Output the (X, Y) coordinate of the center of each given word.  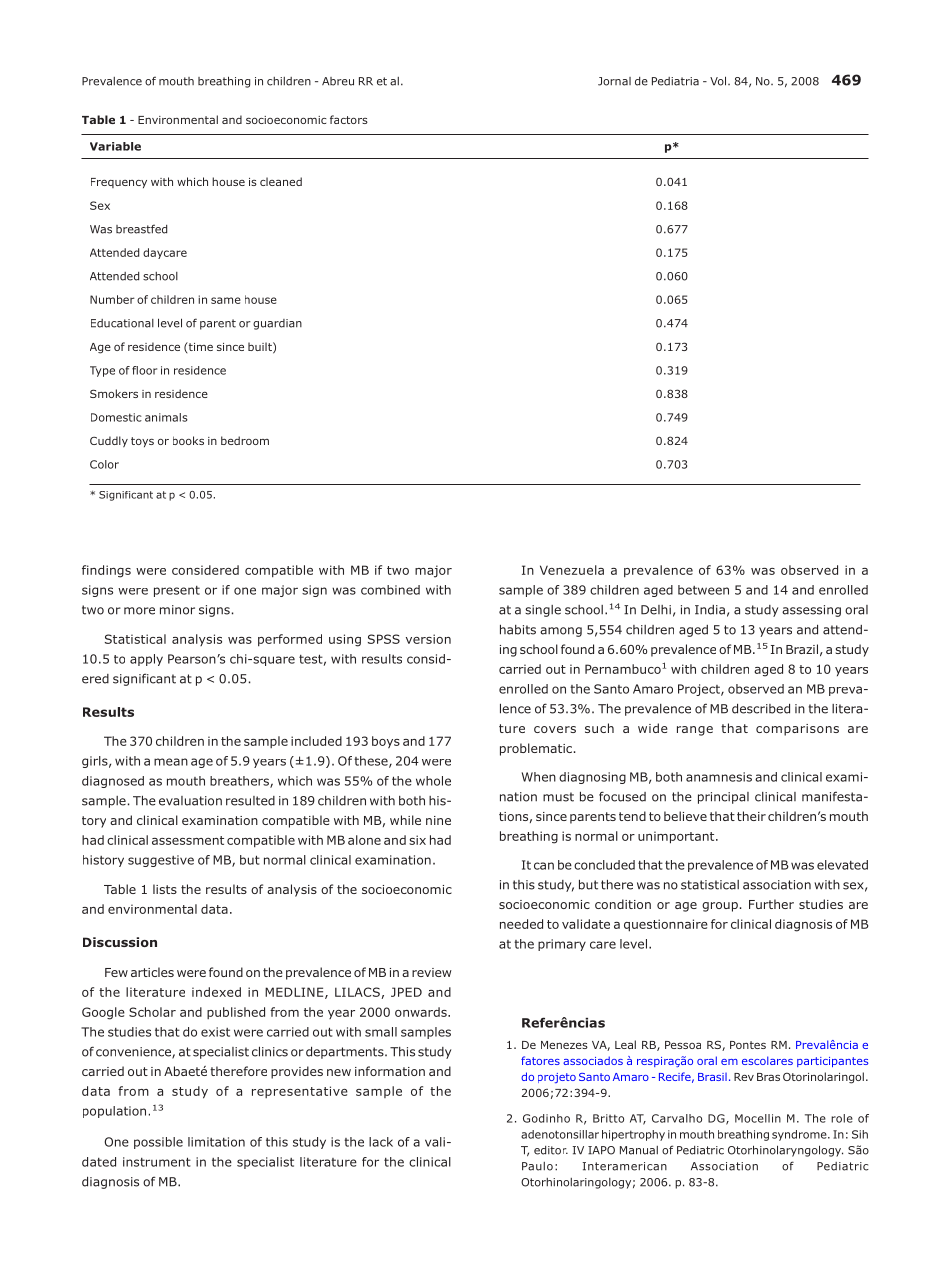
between (703, 590)
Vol (719, 81)
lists (165, 889)
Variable (115, 146)
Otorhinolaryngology (785, 1151)
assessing (811, 611)
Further (771, 904)
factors (349, 119)
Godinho (546, 1118)
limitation (216, 1142)
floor (144, 370)
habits (518, 629)
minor (177, 610)
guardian (277, 324)
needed (521, 924)
